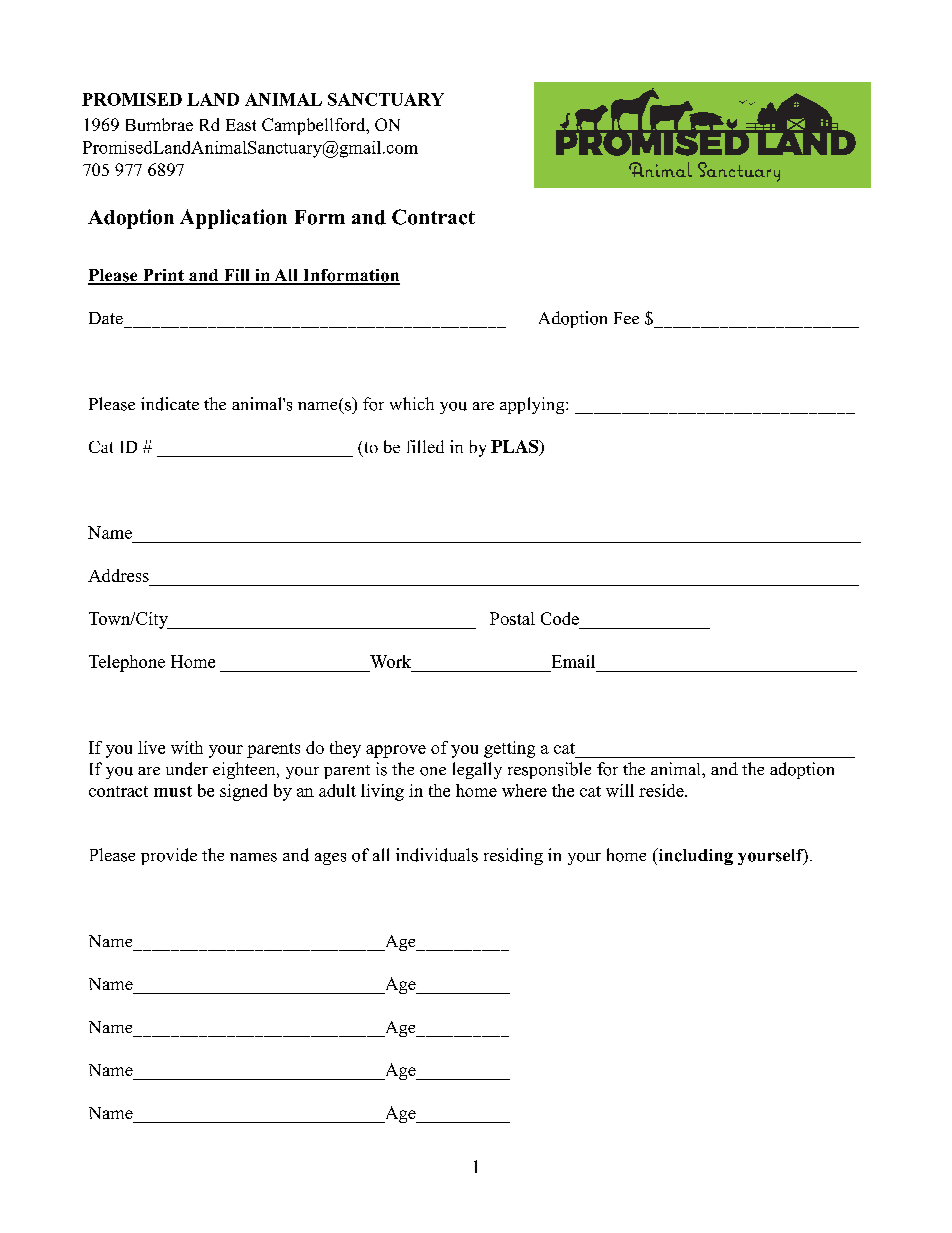 The width and height of the screenshot is (952, 1233). What do you see at coordinates (512, 618) in the screenshot?
I see `Postal` at bounding box center [512, 618].
